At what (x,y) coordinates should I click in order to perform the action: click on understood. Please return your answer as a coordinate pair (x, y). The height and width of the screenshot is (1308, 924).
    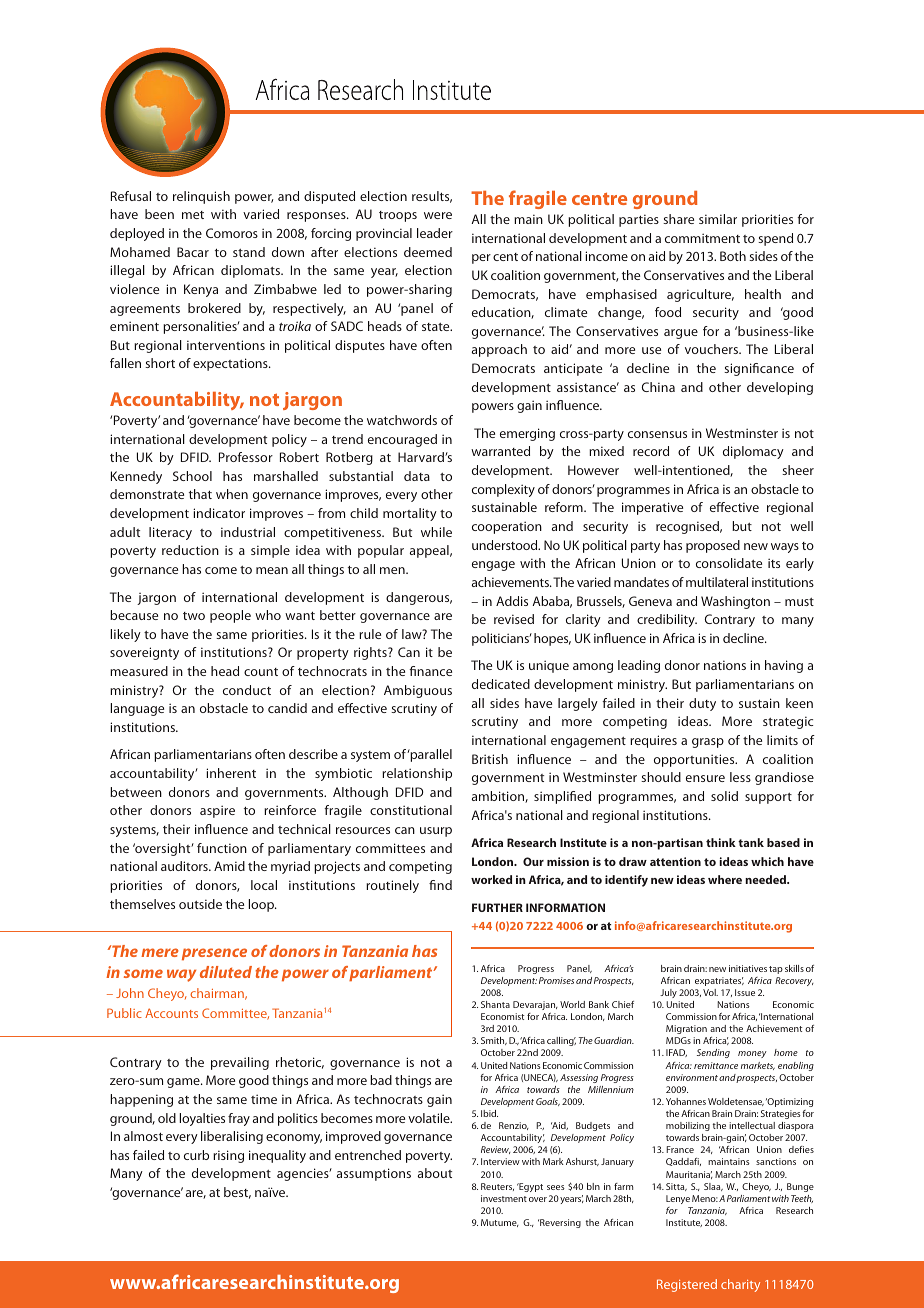
    Looking at the image, I should click on (506, 545).
